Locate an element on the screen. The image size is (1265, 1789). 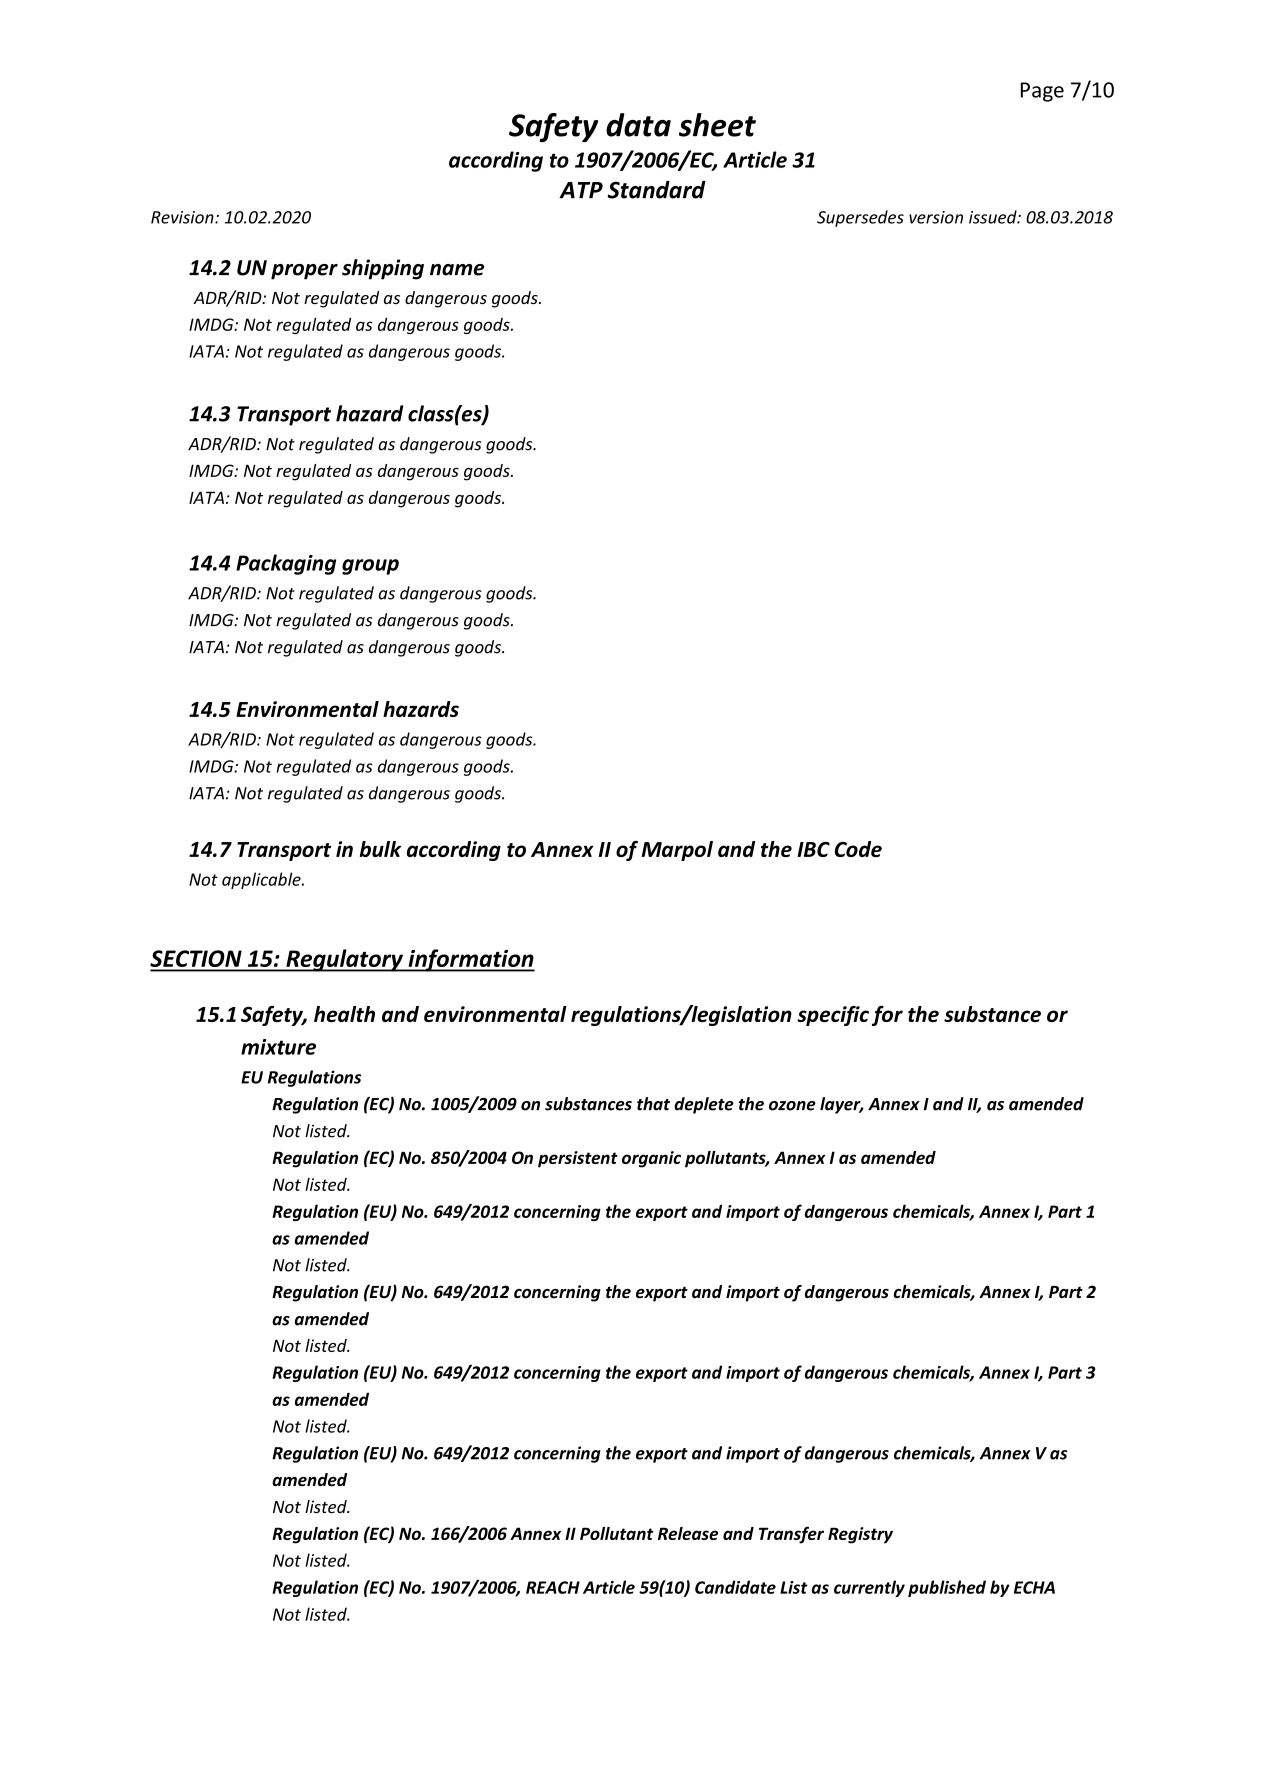
published is located at coordinates (947, 1588).
